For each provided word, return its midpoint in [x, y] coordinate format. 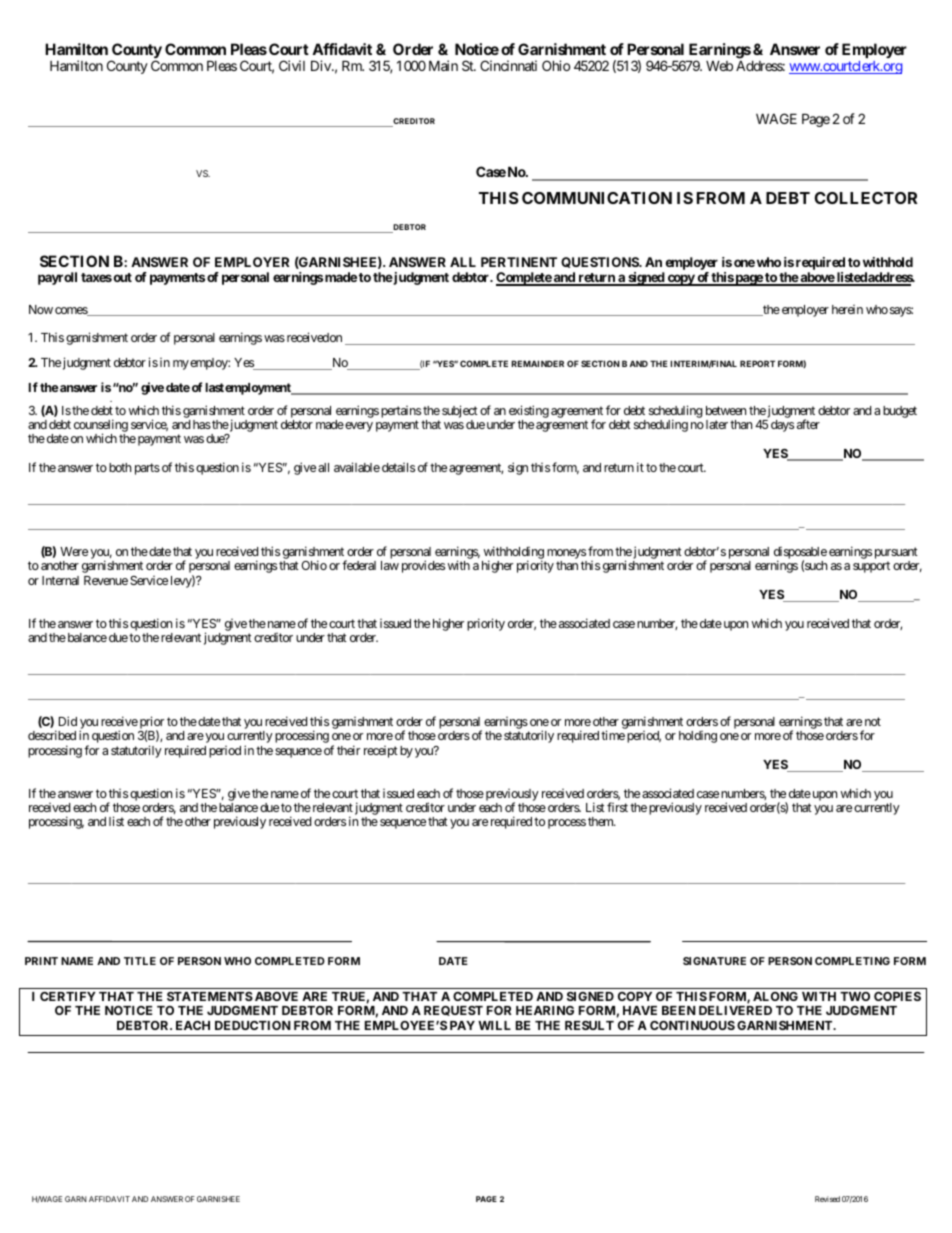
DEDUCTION [253, 1025]
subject [460, 411]
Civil [292, 65]
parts [147, 469]
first [617, 807]
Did [68, 721]
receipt [381, 752]
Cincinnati [508, 65]
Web [719, 66]
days [782, 426]
